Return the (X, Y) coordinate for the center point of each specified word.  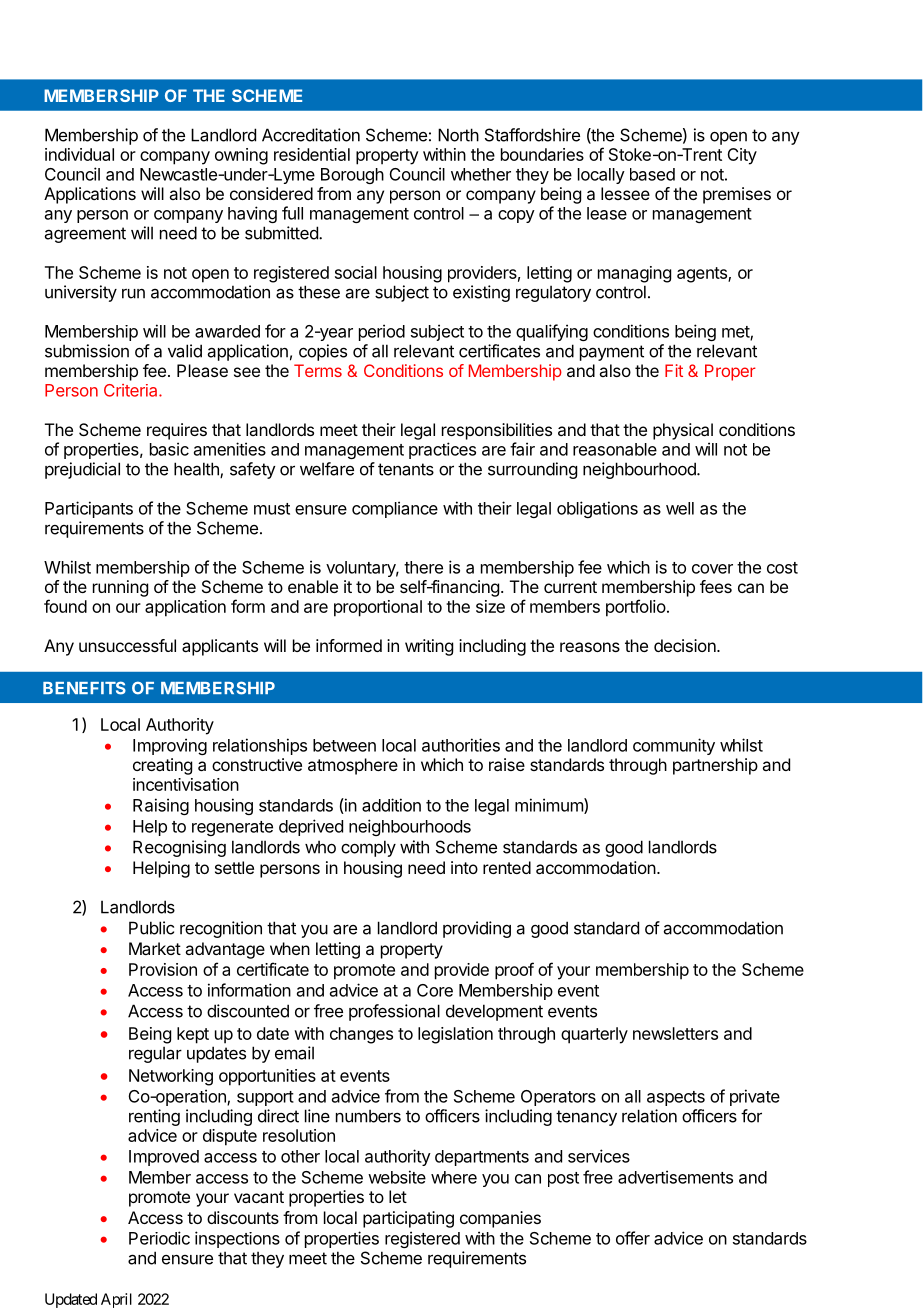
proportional (378, 608)
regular (155, 1054)
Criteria (132, 390)
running (120, 588)
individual (79, 154)
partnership (715, 766)
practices (442, 450)
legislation (455, 1035)
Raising (161, 806)
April (116, 1300)
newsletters (675, 1033)
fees (716, 586)
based (652, 174)
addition (391, 805)
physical (683, 431)
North (458, 135)
